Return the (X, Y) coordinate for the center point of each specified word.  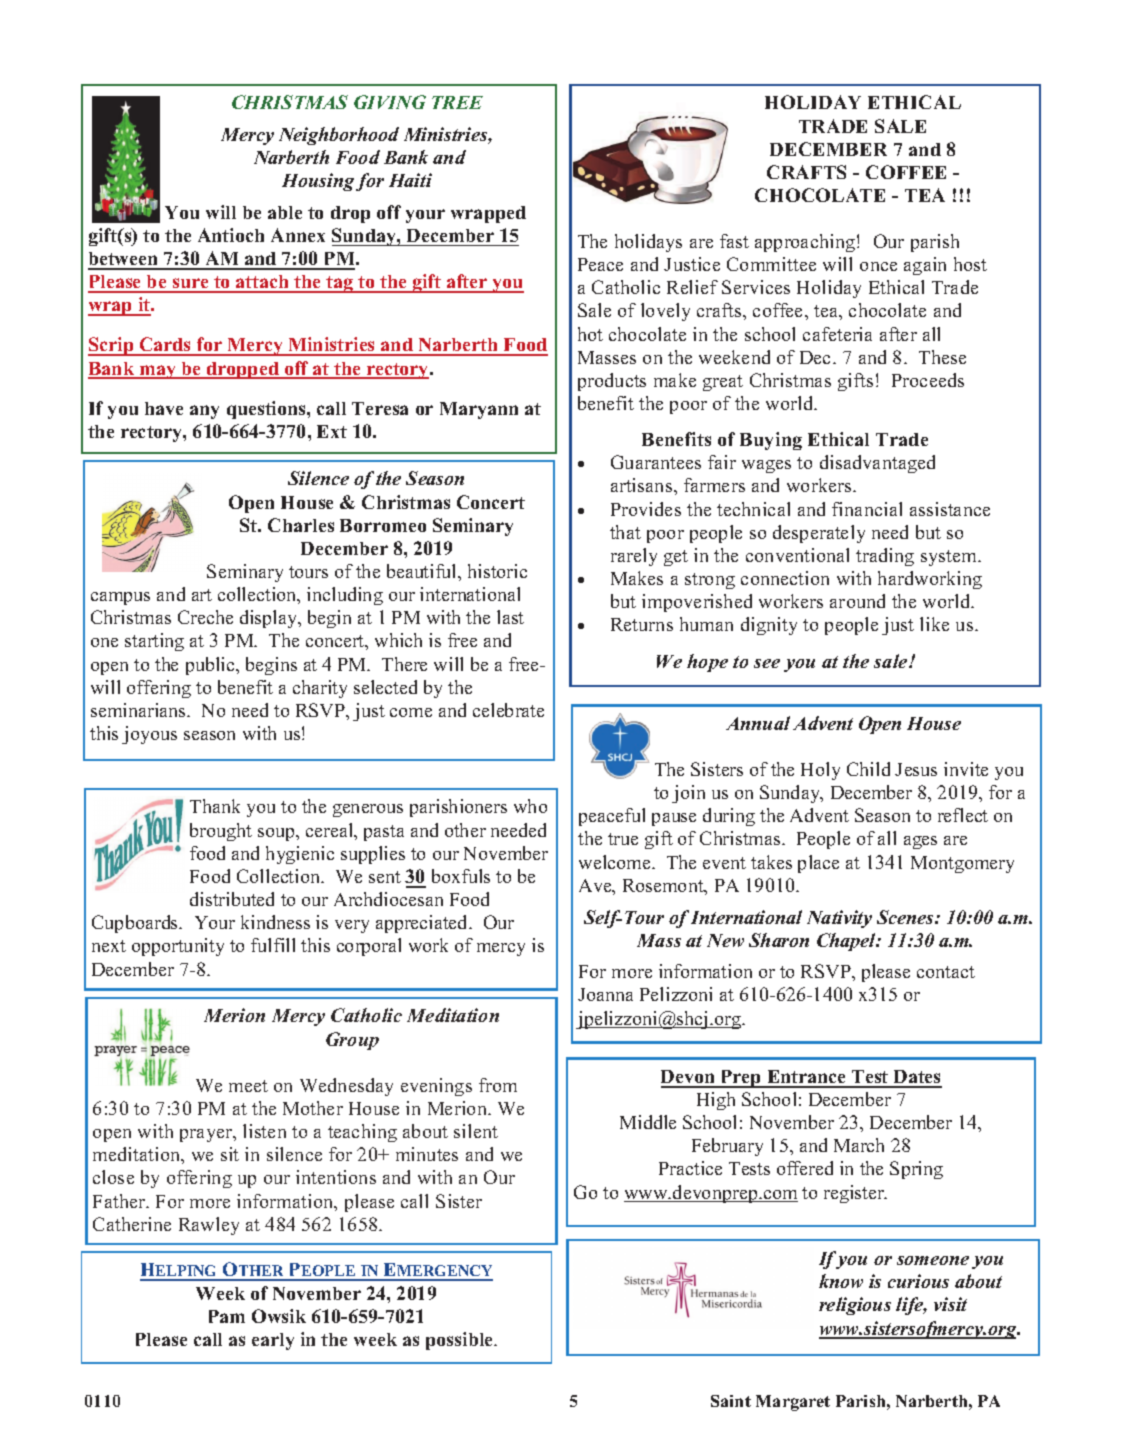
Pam (227, 1316)
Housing (318, 182)
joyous (149, 735)
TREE (457, 102)
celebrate (508, 710)
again (925, 266)
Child (868, 769)
